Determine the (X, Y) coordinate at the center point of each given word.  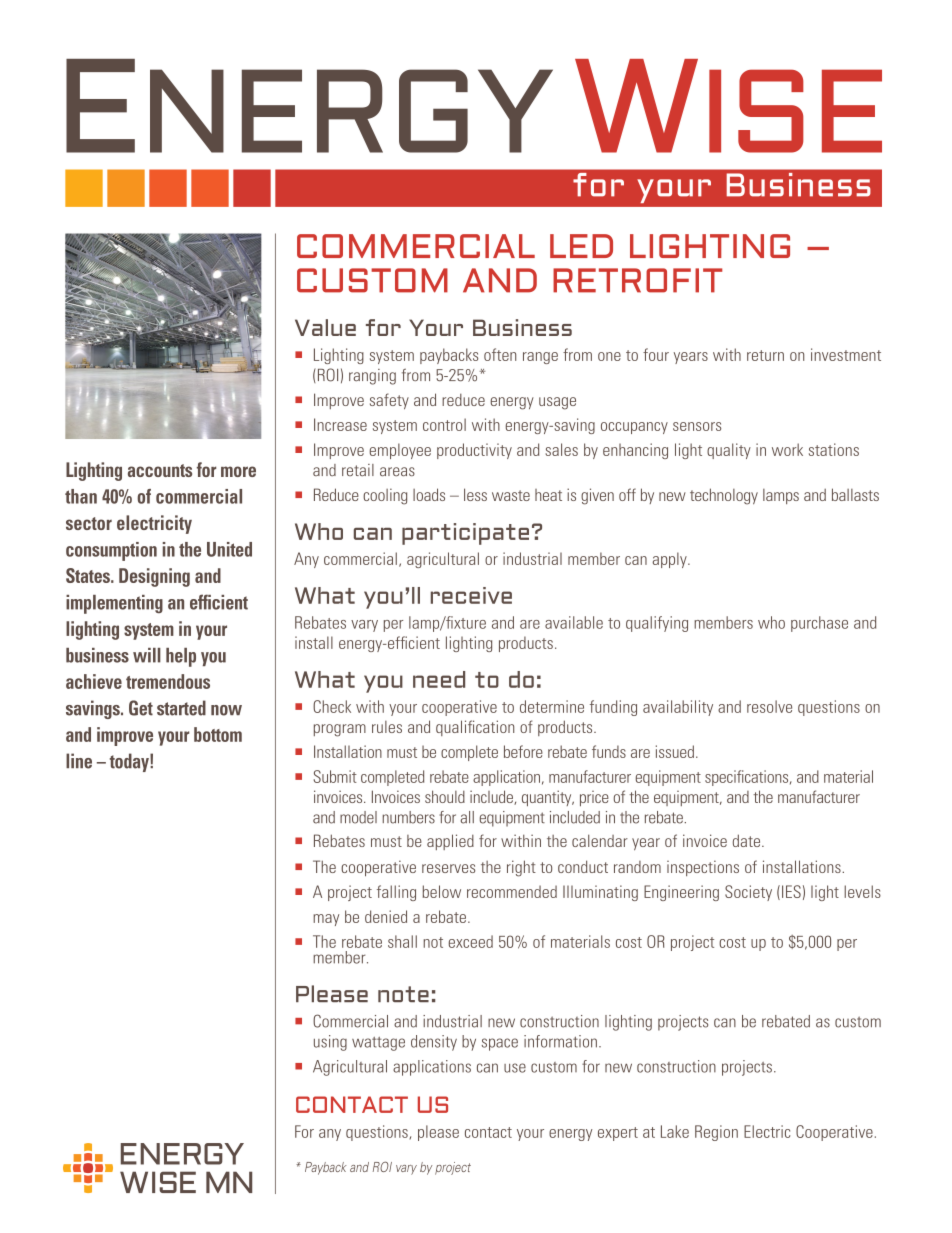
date (748, 840)
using (330, 1043)
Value (325, 327)
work (787, 449)
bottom (218, 734)
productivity (474, 451)
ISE (795, 111)
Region (716, 1133)
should (445, 796)
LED (581, 246)
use (515, 1068)
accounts (160, 470)
